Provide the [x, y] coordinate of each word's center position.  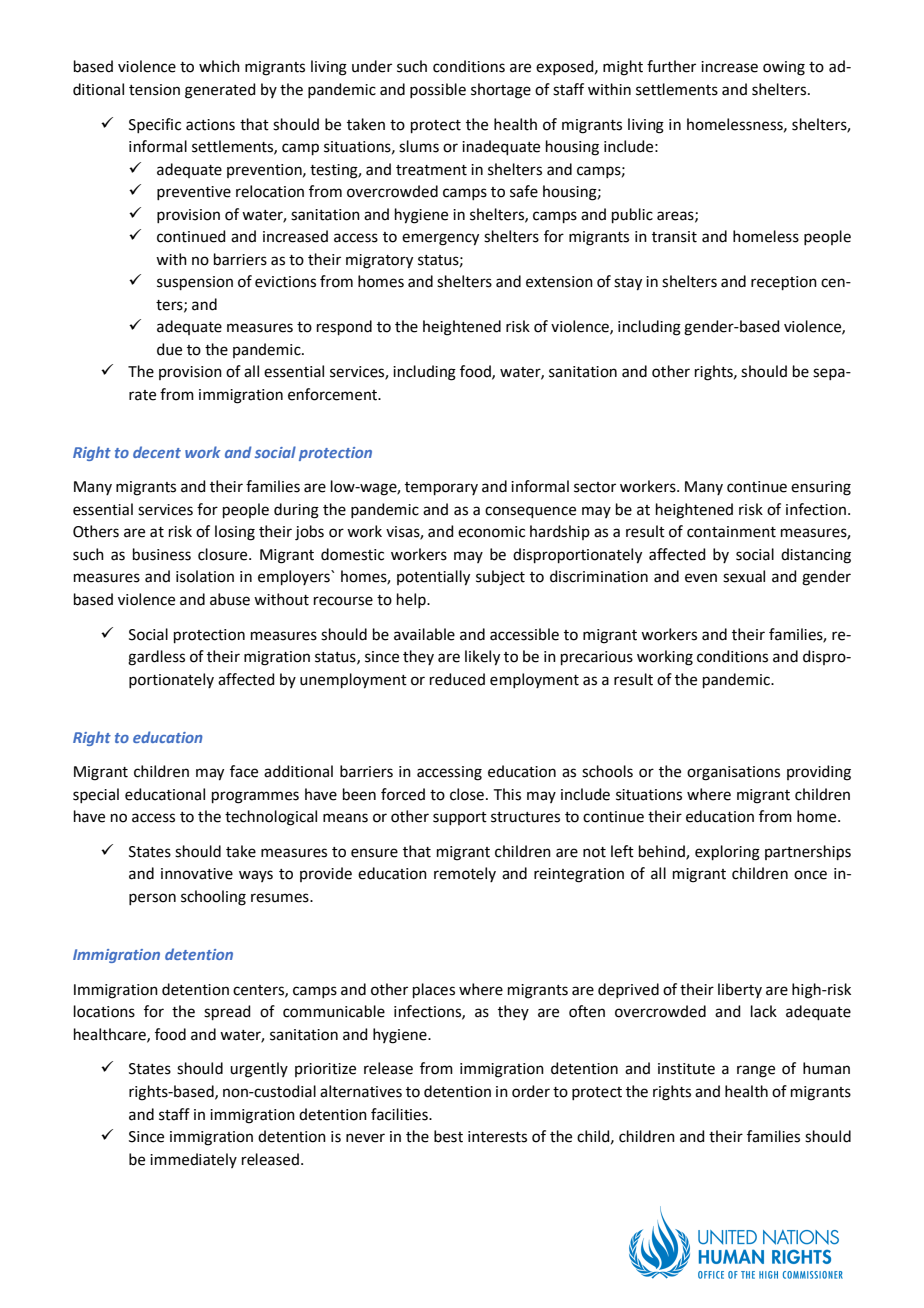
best [448, 1136]
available [424, 634]
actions [210, 125]
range [756, 1071]
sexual [744, 576]
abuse [230, 599]
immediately [193, 1160]
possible [438, 90]
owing [784, 68]
